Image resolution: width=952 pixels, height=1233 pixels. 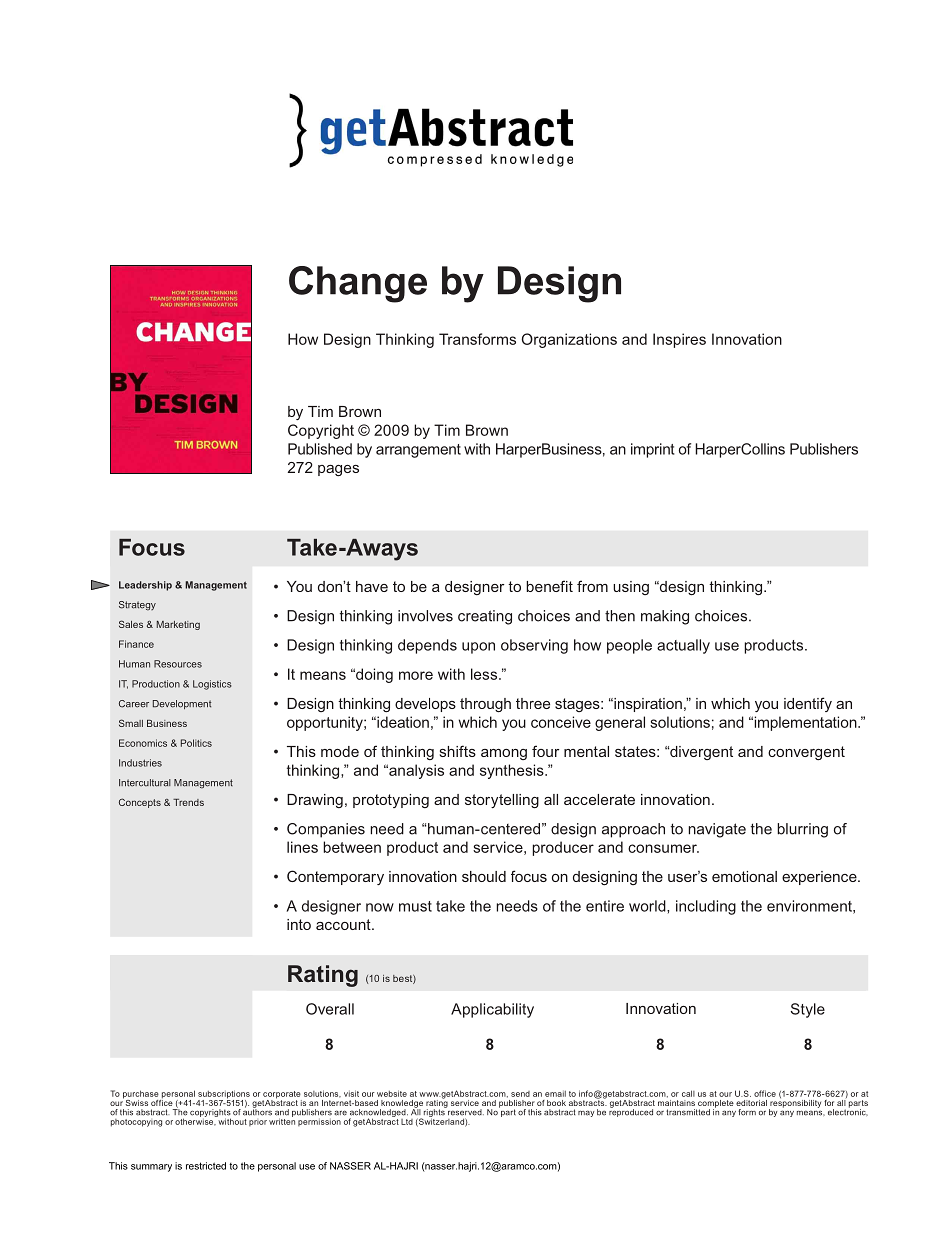 What do you see at coordinates (652, 450) in the page?
I see `imprint` at bounding box center [652, 450].
